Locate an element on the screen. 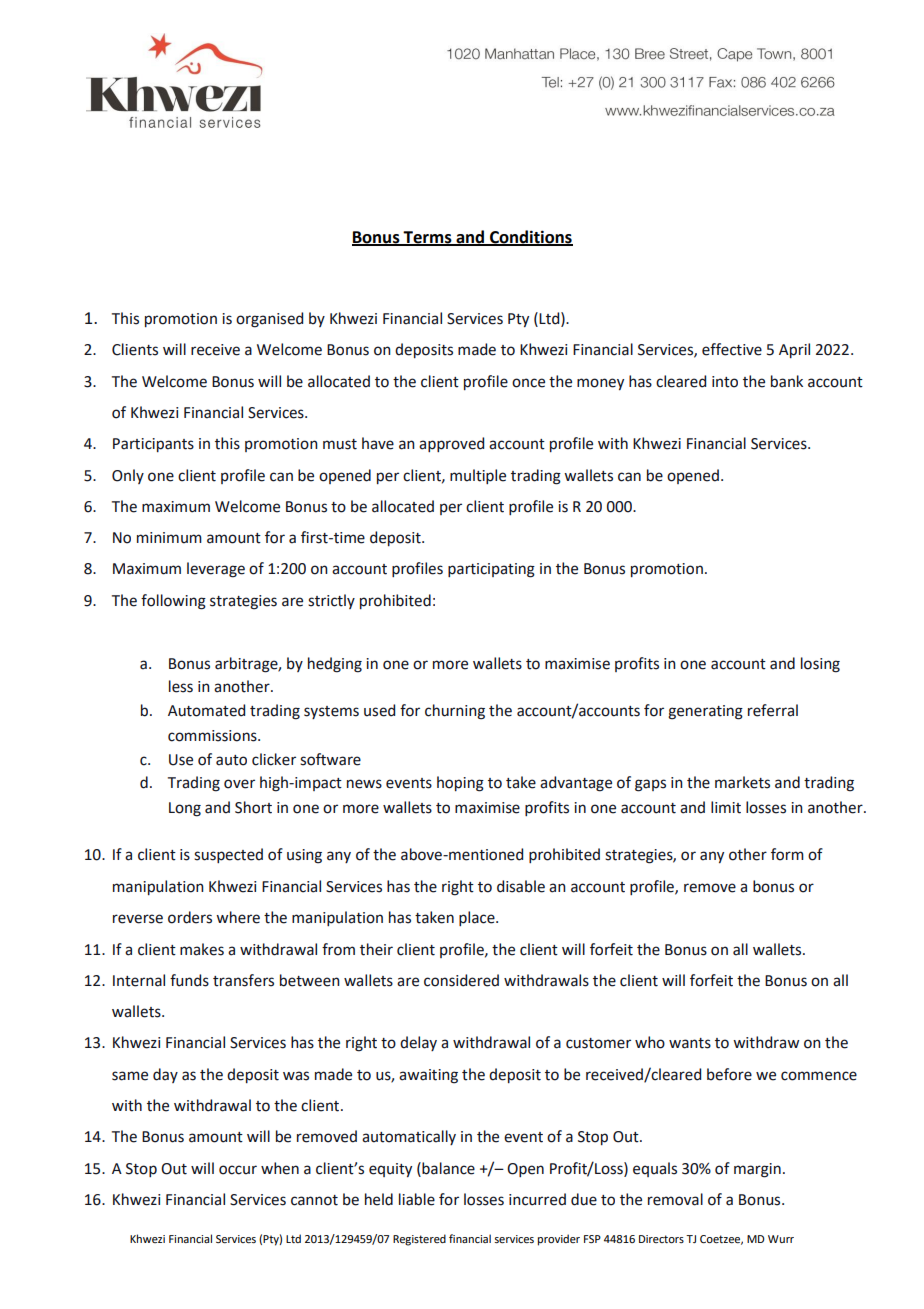 Image resolution: width=924 pixels, height=1309 pixels. effective is located at coordinates (732, 349).
